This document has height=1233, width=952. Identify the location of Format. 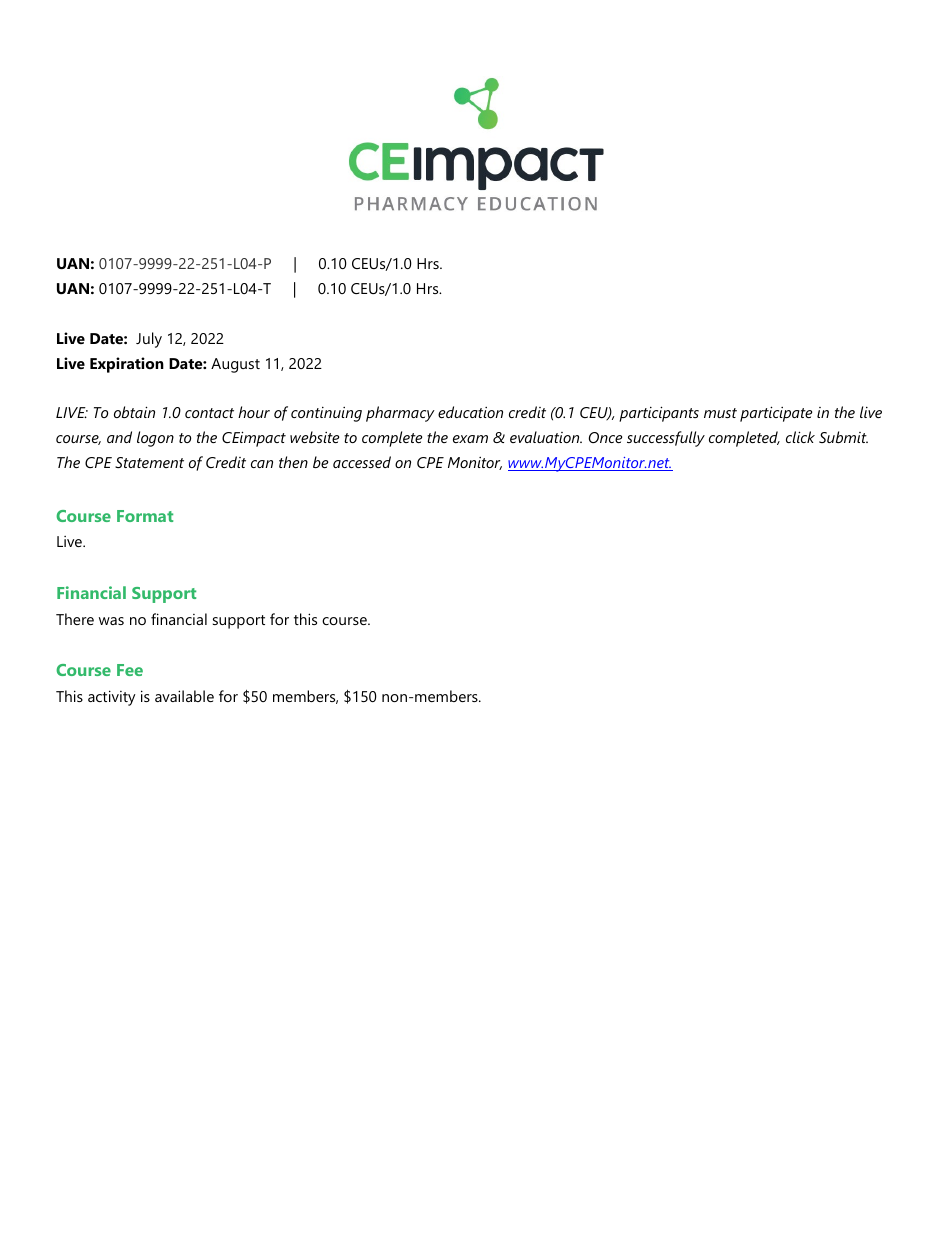
(145, 516).
